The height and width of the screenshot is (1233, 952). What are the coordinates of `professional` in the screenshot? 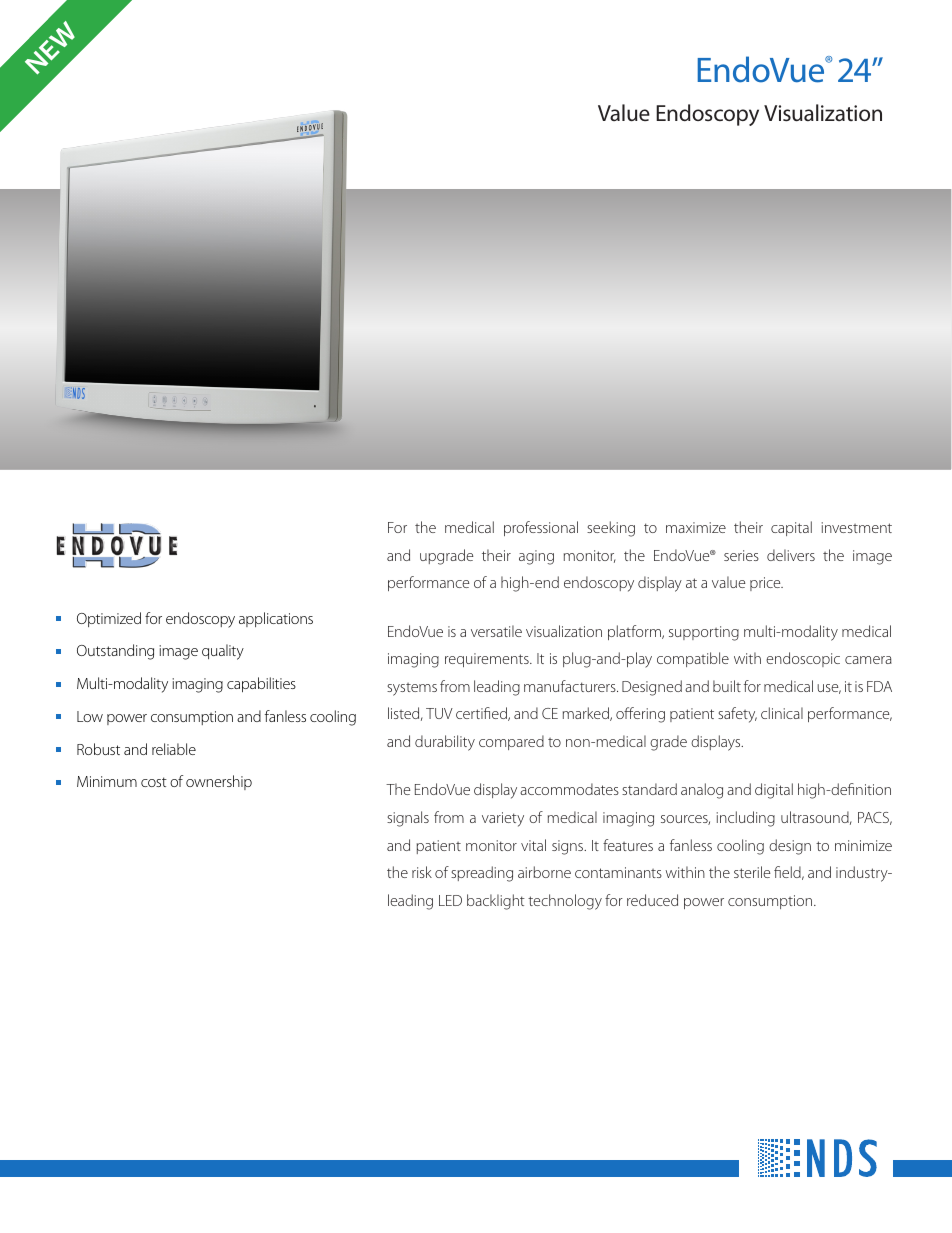 It's located at (541, 528).
